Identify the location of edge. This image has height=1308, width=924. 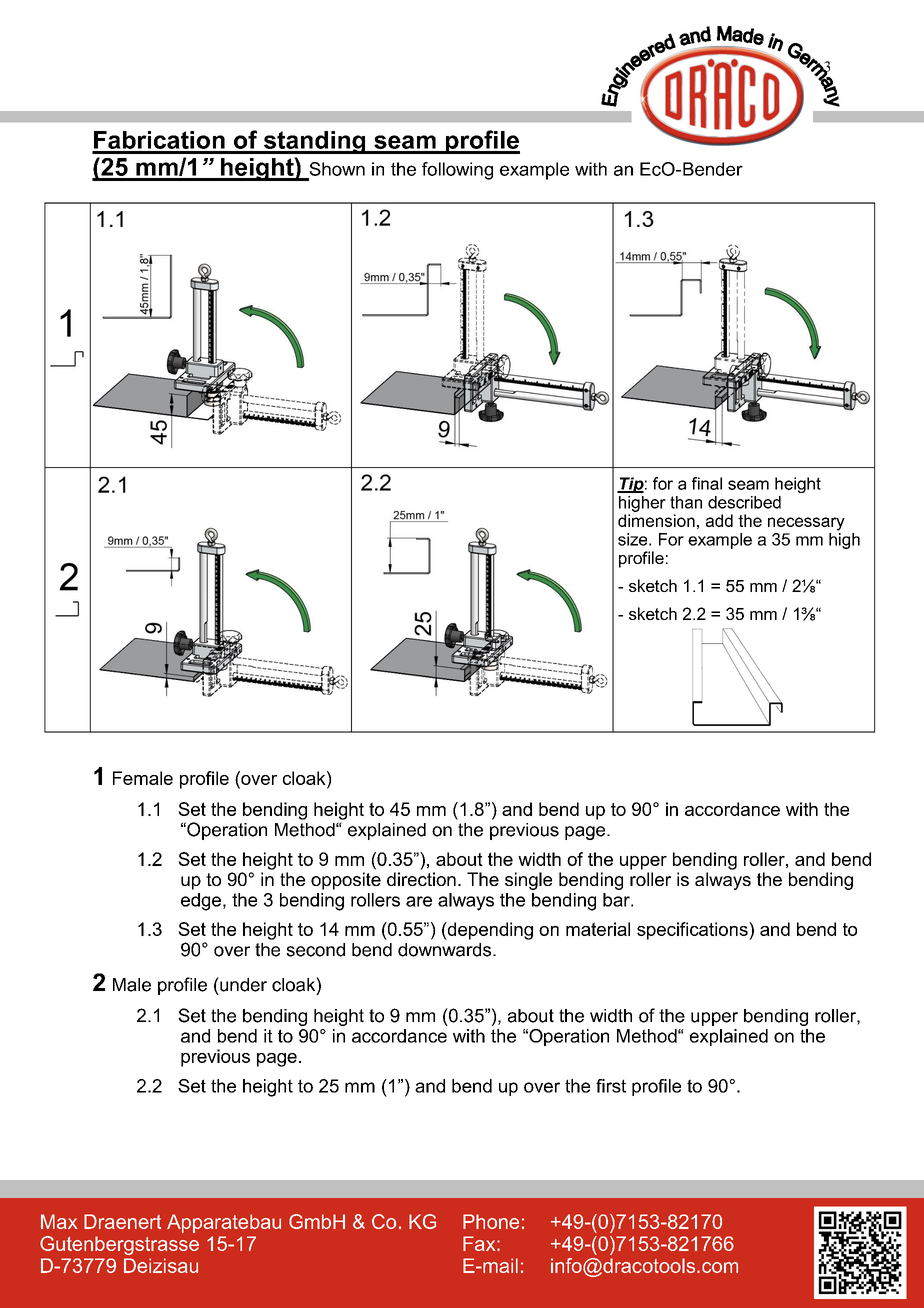
(201, 902).
